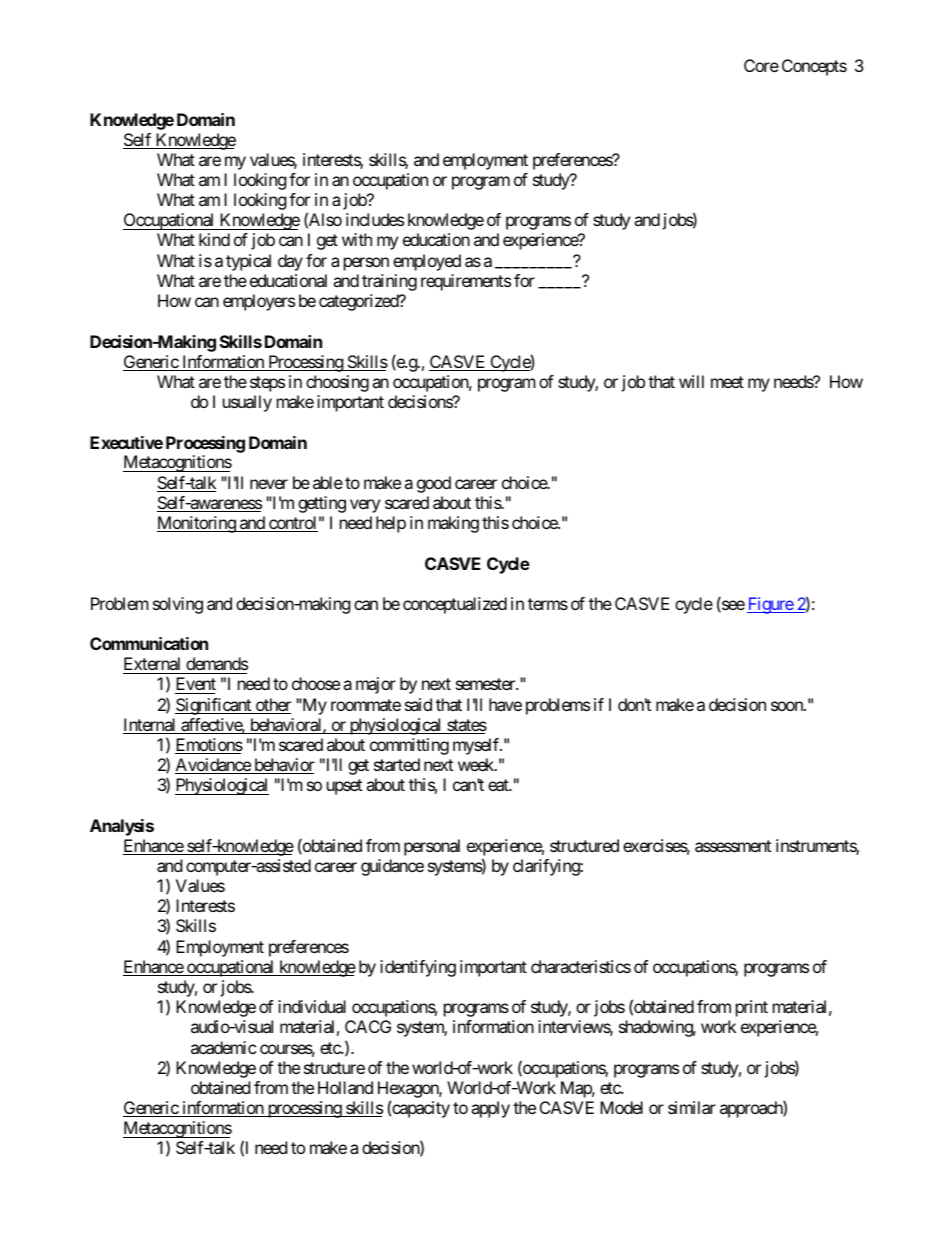  Describe the element at coordinates (248, 262) in the screenshot. I see `typical` at that location.
